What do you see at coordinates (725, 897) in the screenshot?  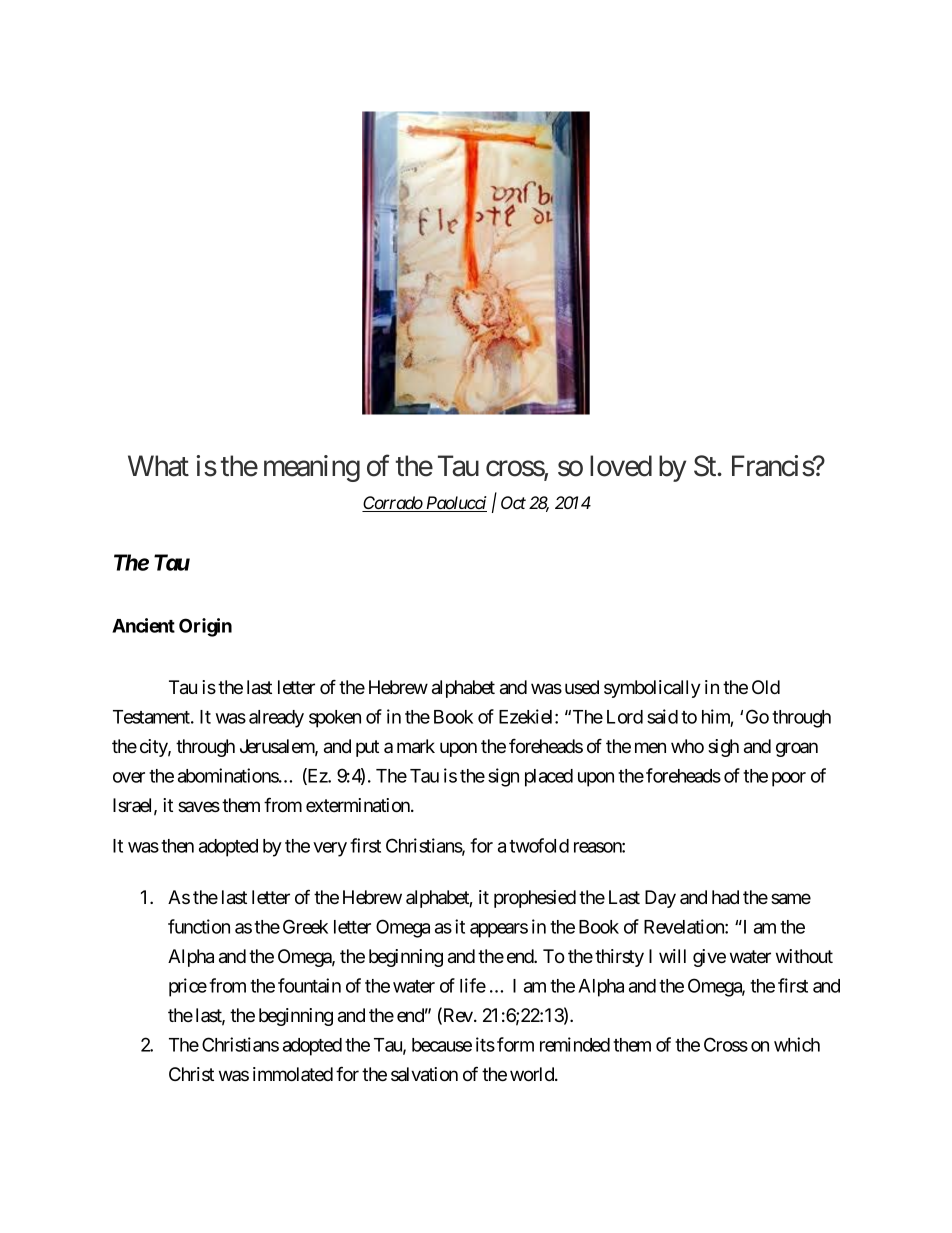 I see `had` at bounding box center [725, 897].
